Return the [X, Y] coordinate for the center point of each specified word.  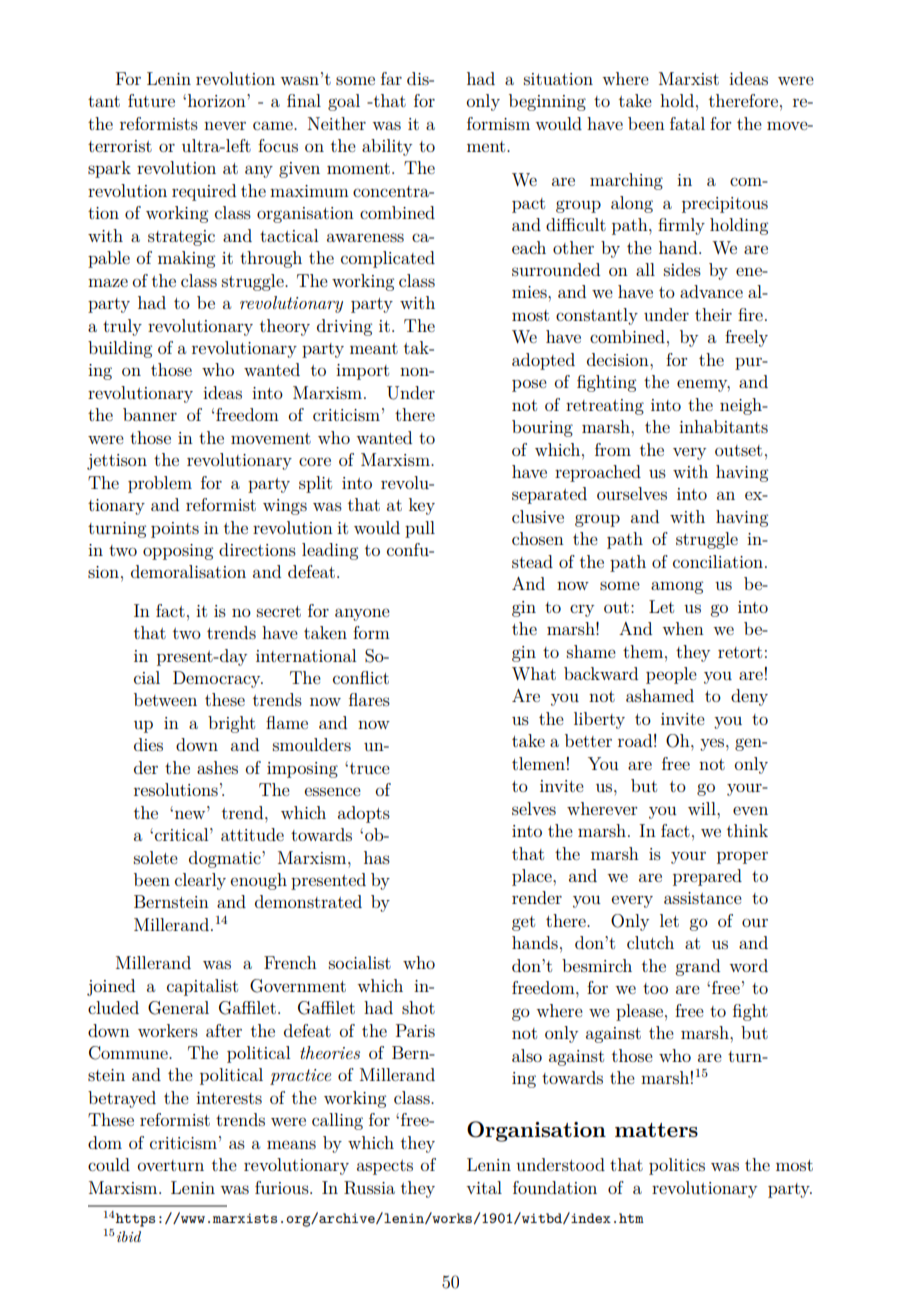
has [377, 857]
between [165, 699]
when [683, 628]
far [391, 78]
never [225, 125]
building [120, 349]
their [713, 314]
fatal [687, 123]
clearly [200, 881]
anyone [362, 614]
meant [374, 348]
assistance [703, 898]
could [109, 1164]
